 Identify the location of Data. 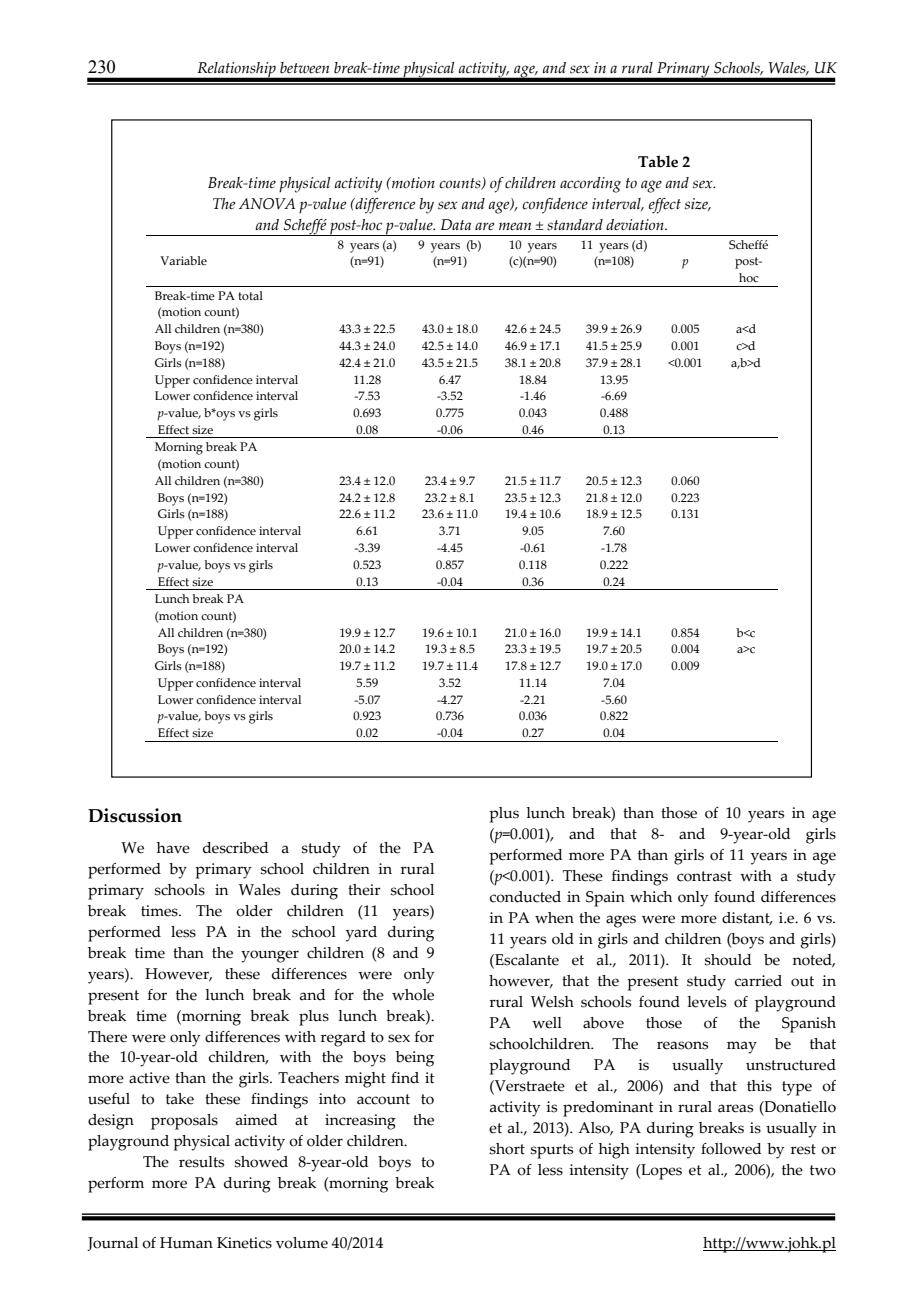
(456, 224).
